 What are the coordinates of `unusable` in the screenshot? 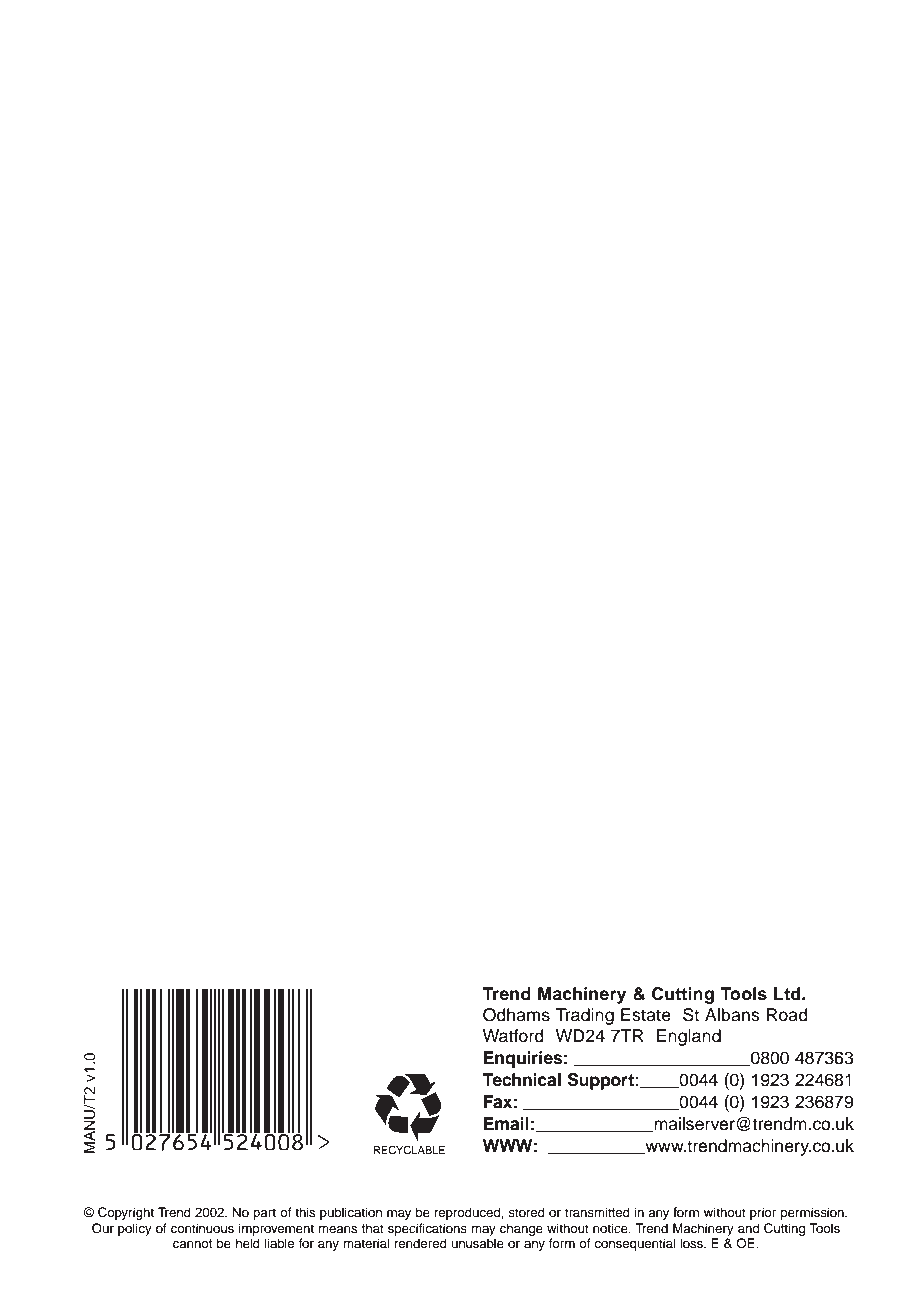 It's located at (477, 1243).
